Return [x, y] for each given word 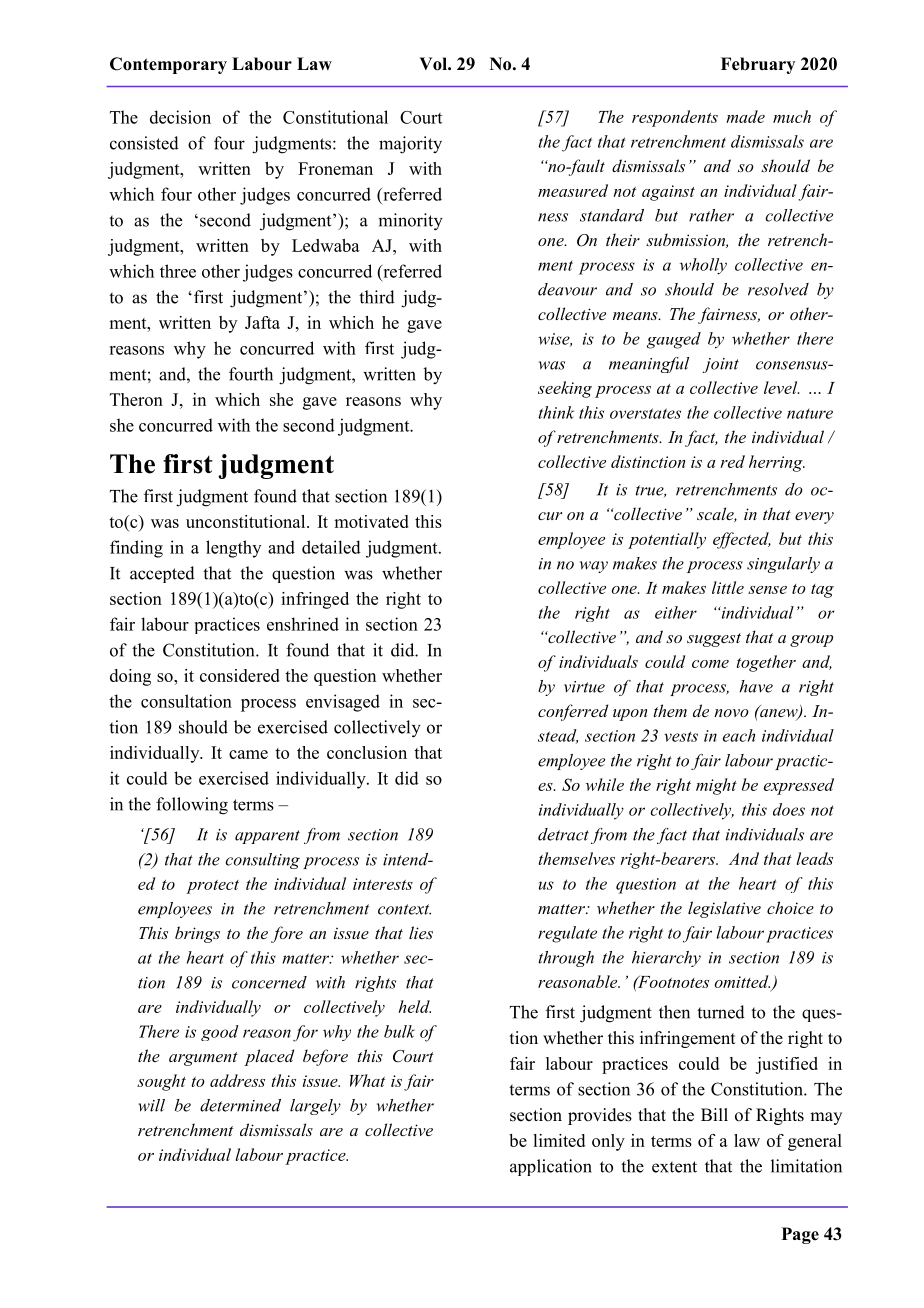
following [192, 806]
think [556, 412]
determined [240, 1105]
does [789, 809]
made [745, 116]
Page [800, 1235]
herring [777, 463]
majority [410, 145]
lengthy [233, 549]
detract [563, 834]
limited [559, 1140]
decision [180, 117]
